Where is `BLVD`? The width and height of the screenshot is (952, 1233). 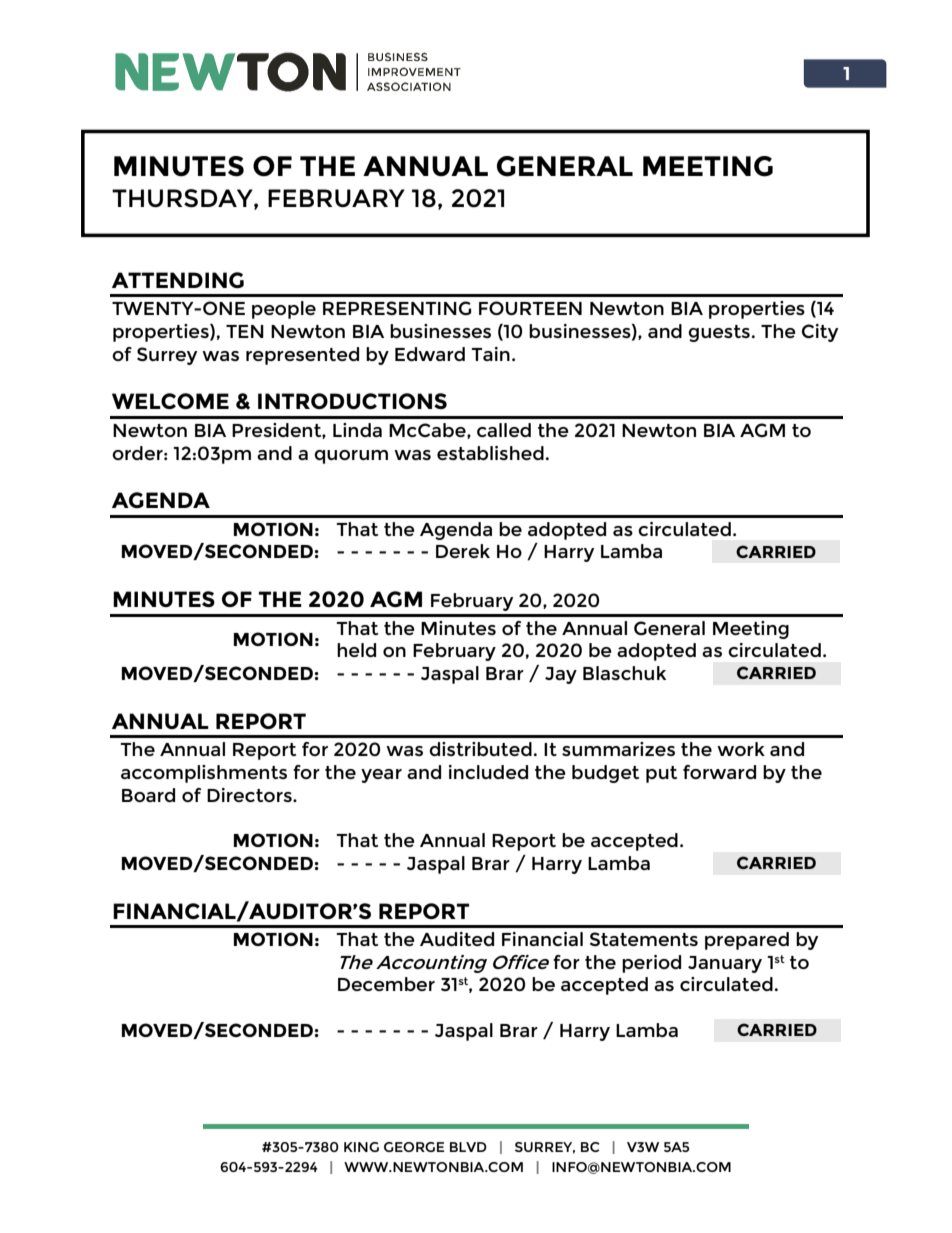
BLVD is located at coordinates (468, 1147).
